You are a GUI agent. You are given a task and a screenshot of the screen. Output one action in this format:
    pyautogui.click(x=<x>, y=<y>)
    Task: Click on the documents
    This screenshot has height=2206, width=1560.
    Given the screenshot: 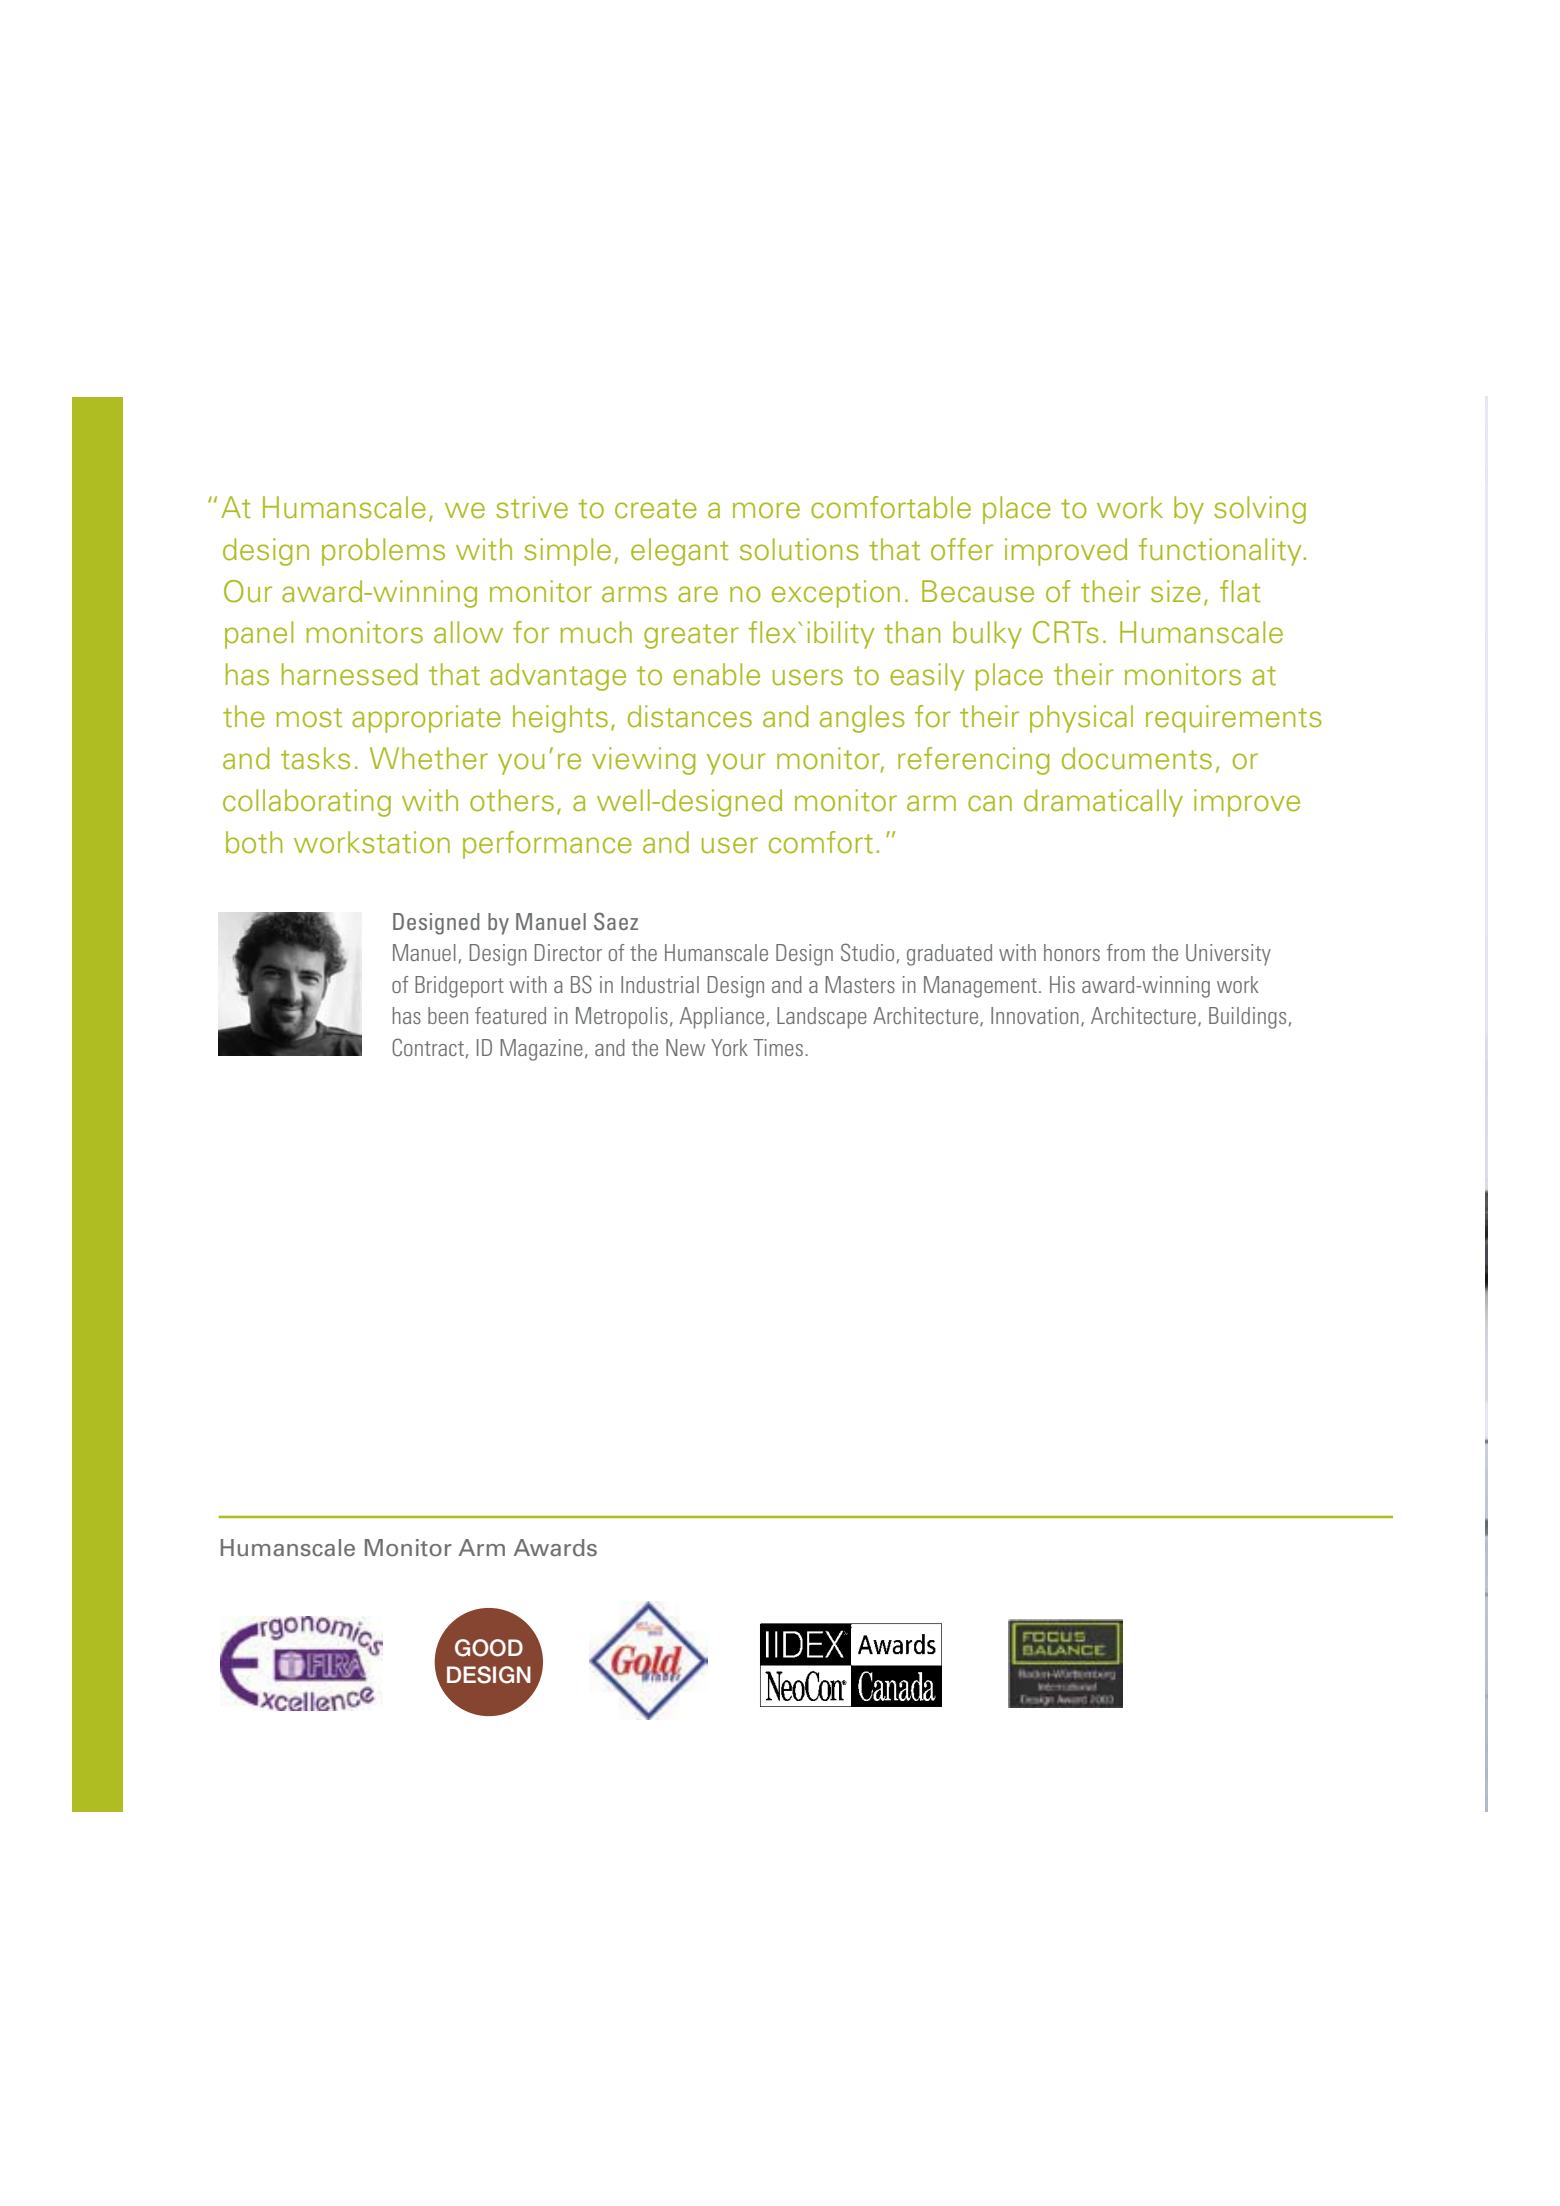 What is the action you would take?
    pyautogui.click(x=1137, y=758)
